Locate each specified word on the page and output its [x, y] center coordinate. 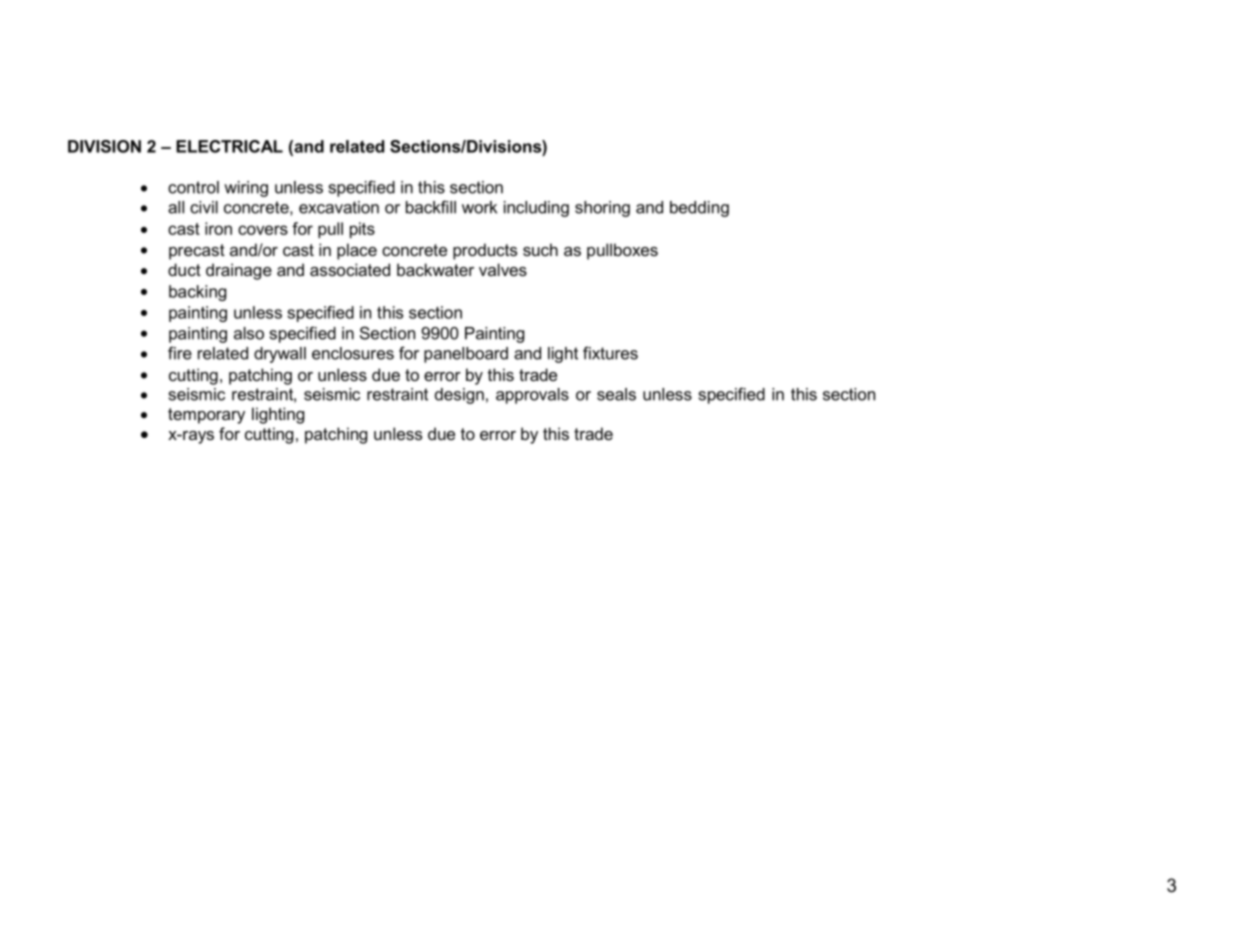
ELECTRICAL [229, 146]
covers [263, 230]
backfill [431, 207]
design [459, 396]
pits [362, 230]
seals [616, 394]
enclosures [353, 353]
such [540, 249]
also [249, 333]
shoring [602, 209]
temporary [206, 416]
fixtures [610, 353]
